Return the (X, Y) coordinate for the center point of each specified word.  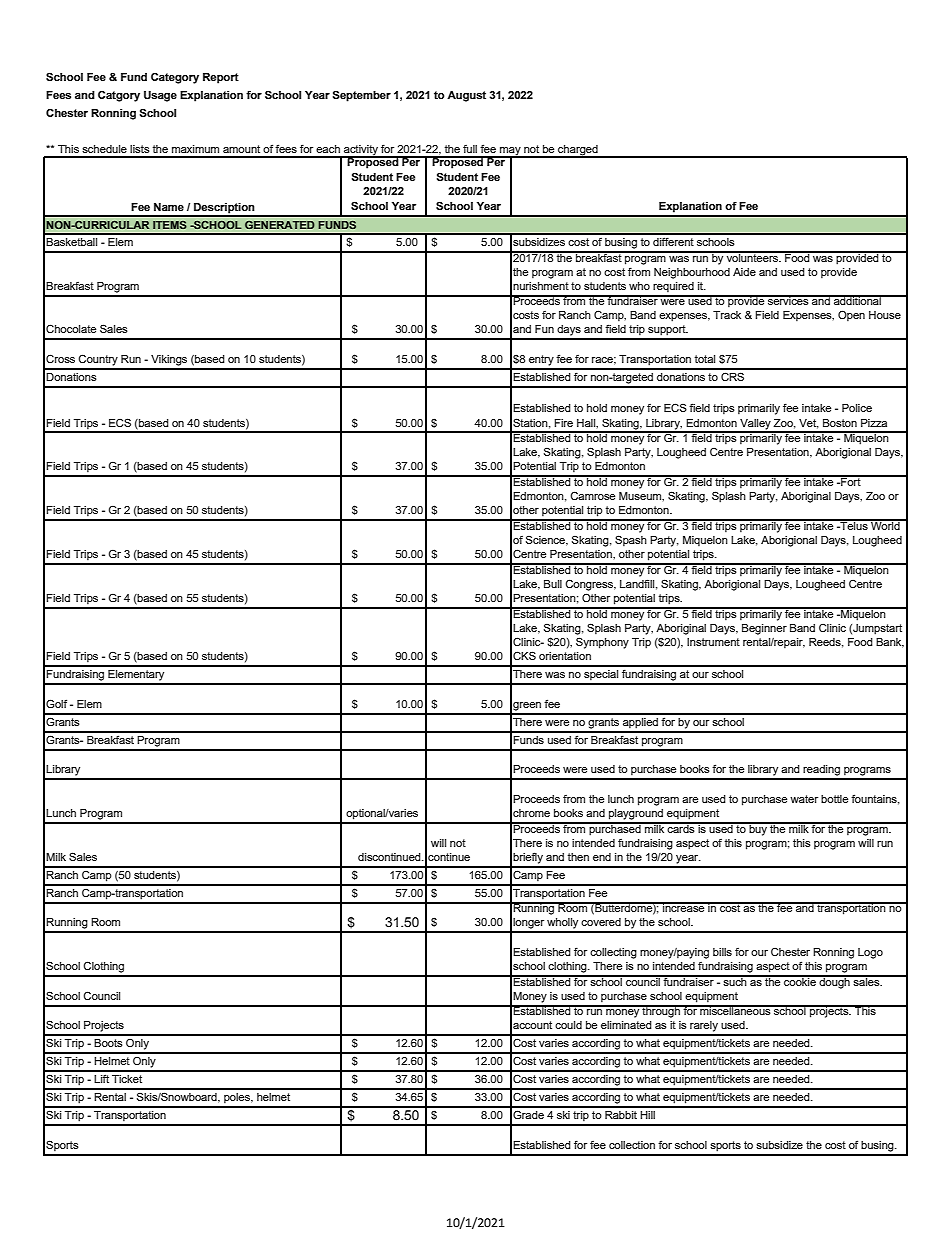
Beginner (764, 629)
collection (632, 1145)
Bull (553, 584)
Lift (101, 1078)
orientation (565, 656)
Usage (160, 96)
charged (578, 151)
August (466, 96)
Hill (647, 1115)
